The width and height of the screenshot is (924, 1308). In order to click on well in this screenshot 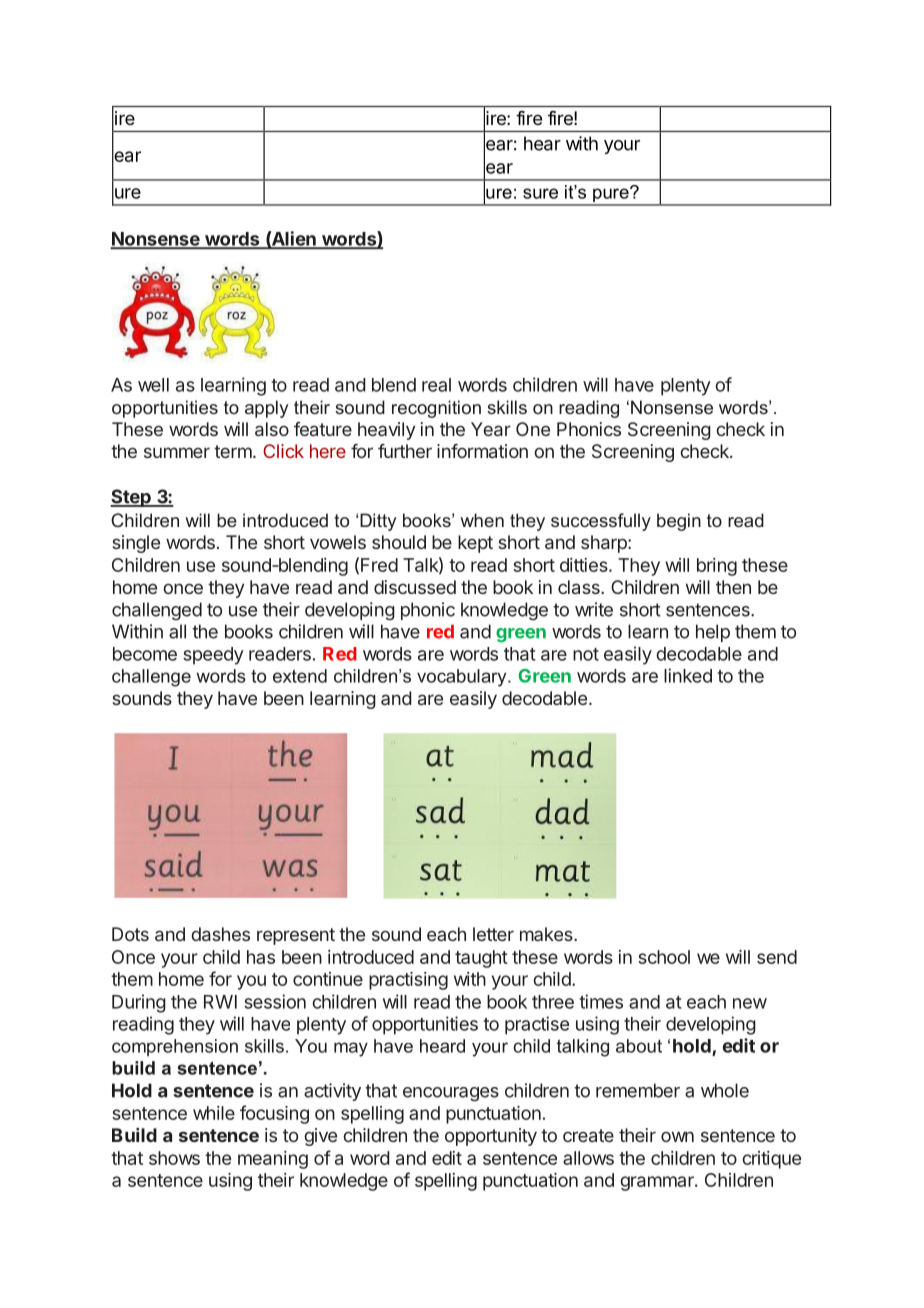, I will do `click(153, 385)`.
